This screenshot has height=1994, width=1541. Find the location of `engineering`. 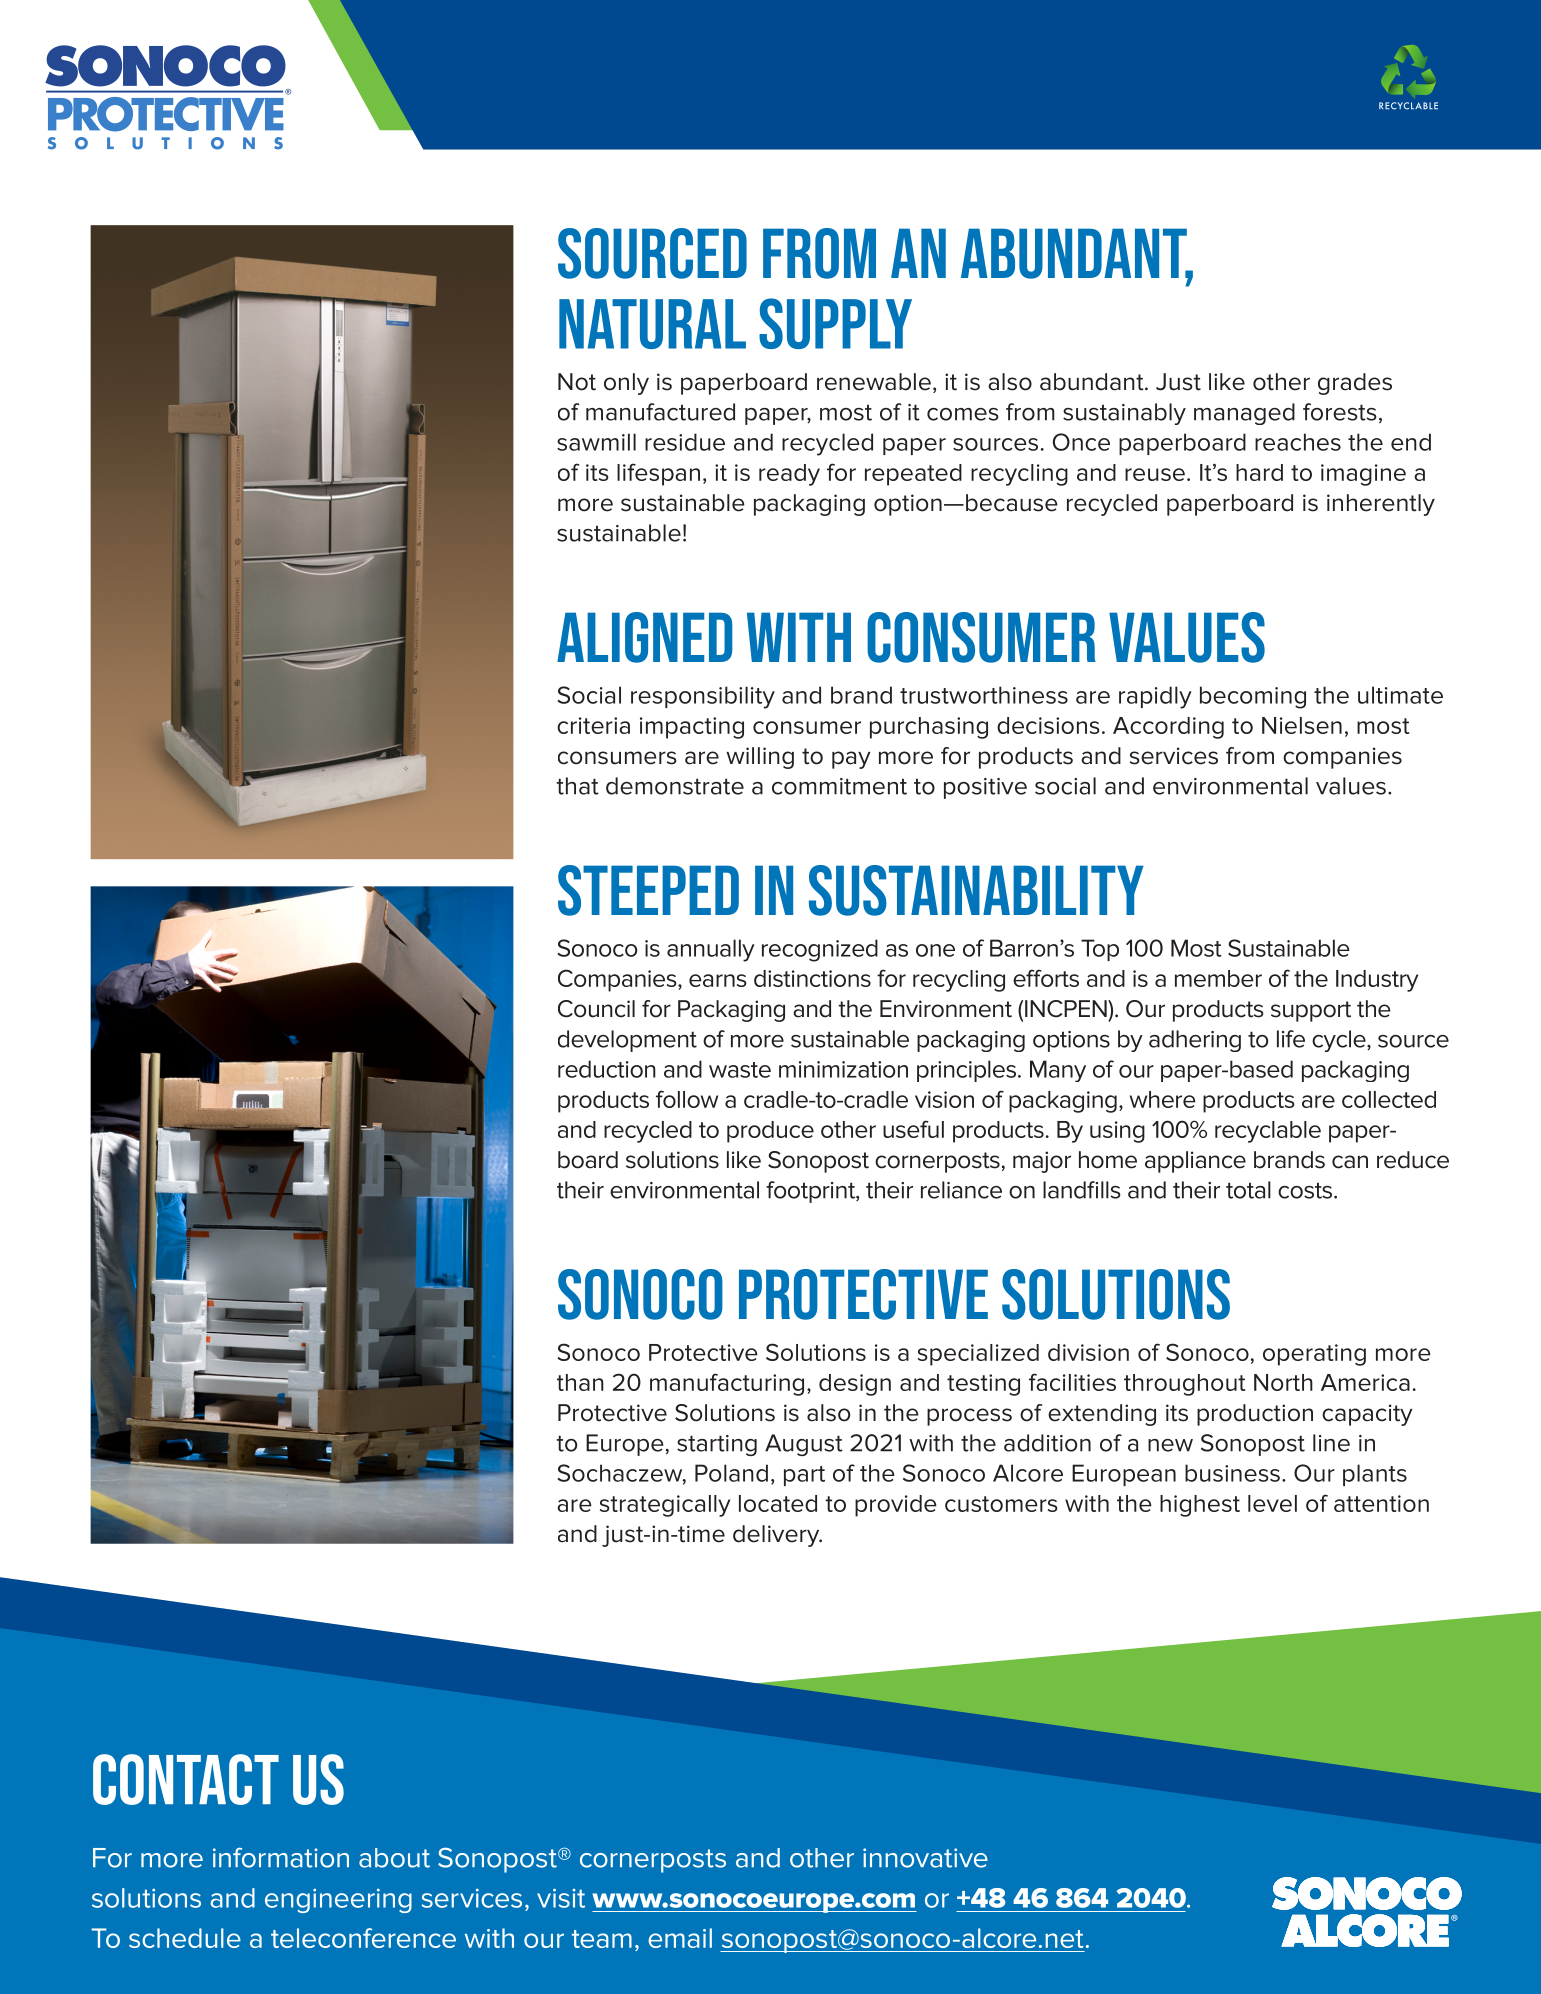

engineering is located at coordinates (338, 1900).
